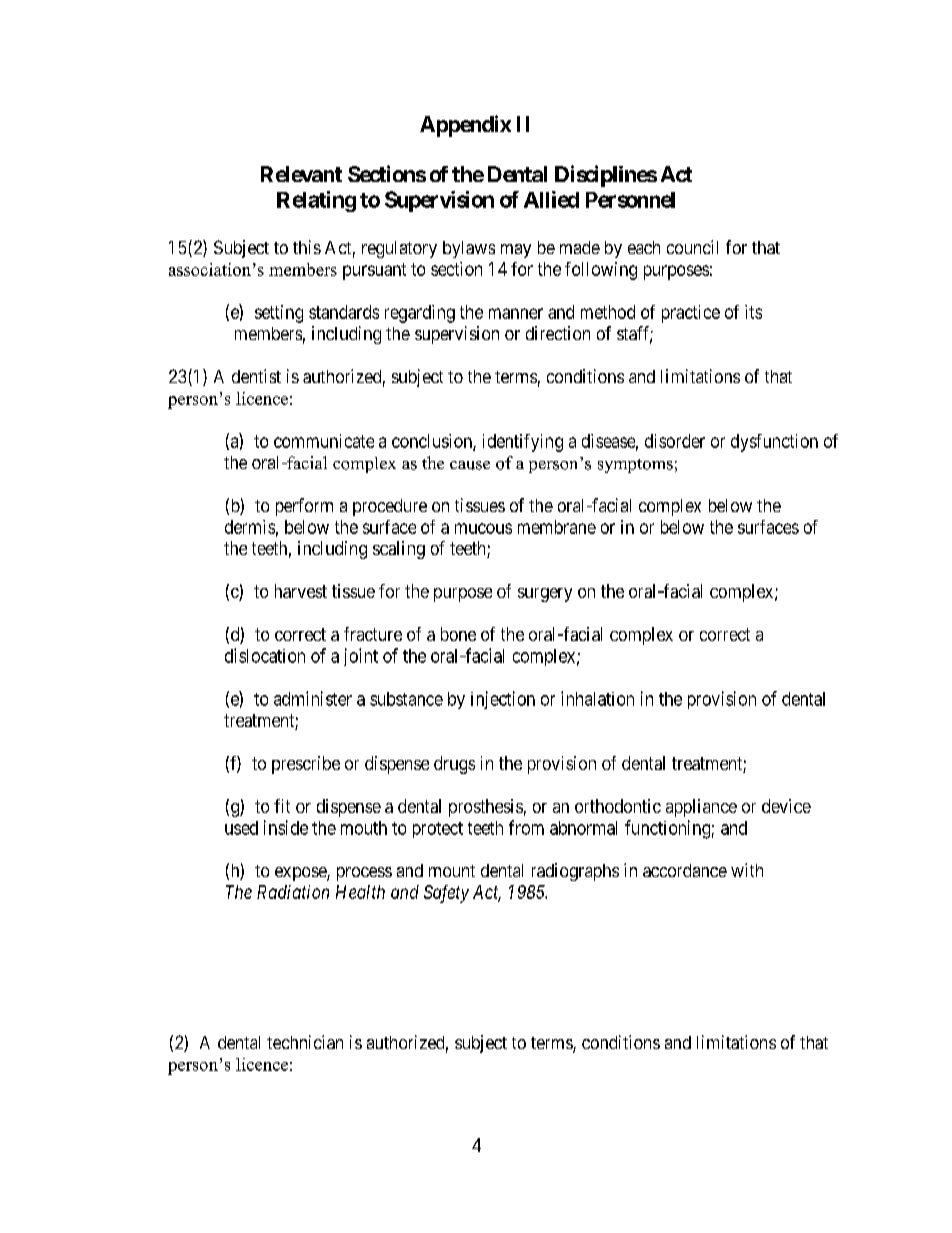 This screenshot has height=1233, width=952. What do you see at coordinates (279, 314) in the screenshot?
I see `setting` at bounding box center [279, 314].
